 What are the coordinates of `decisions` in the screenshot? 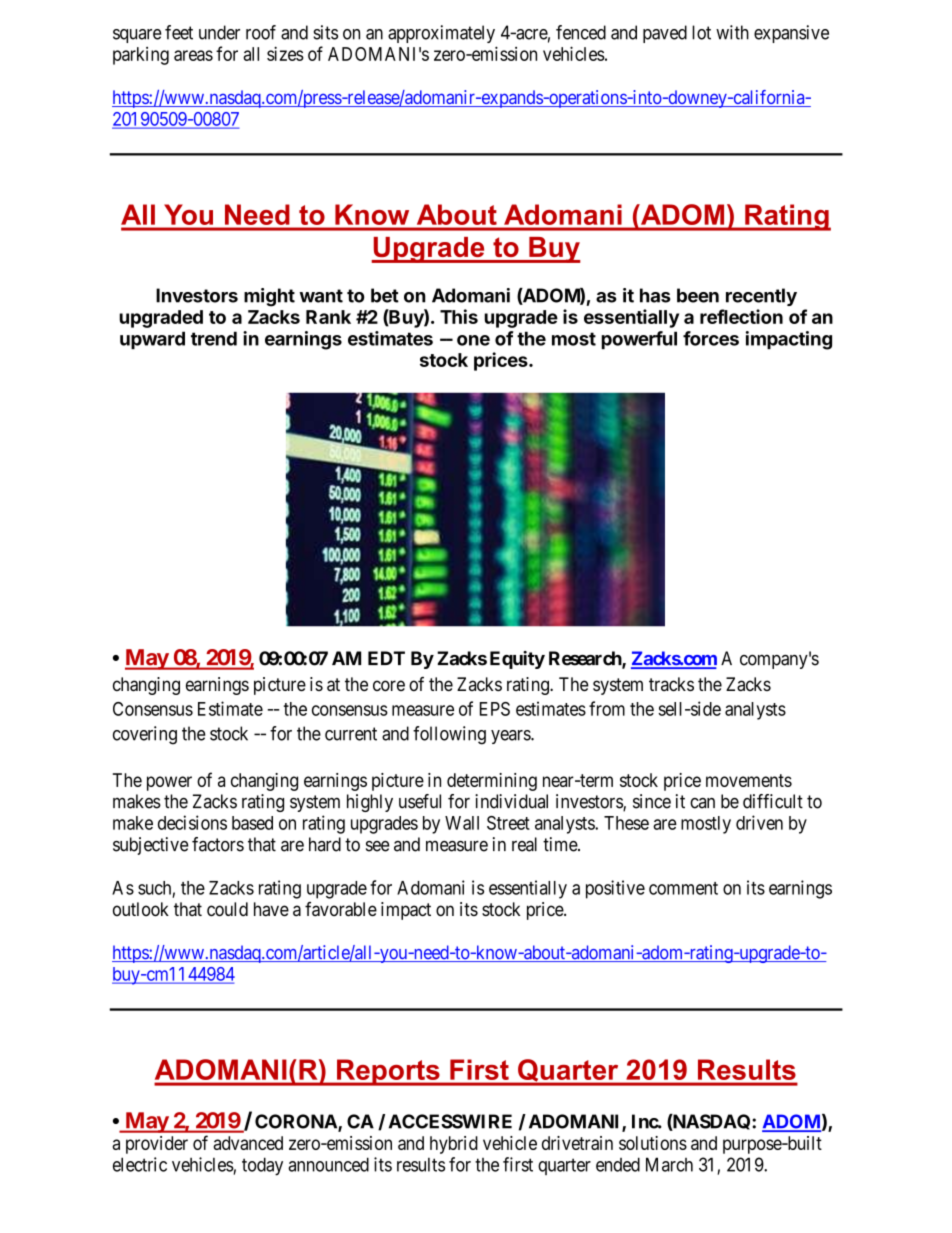 It's located at (192, 822).
